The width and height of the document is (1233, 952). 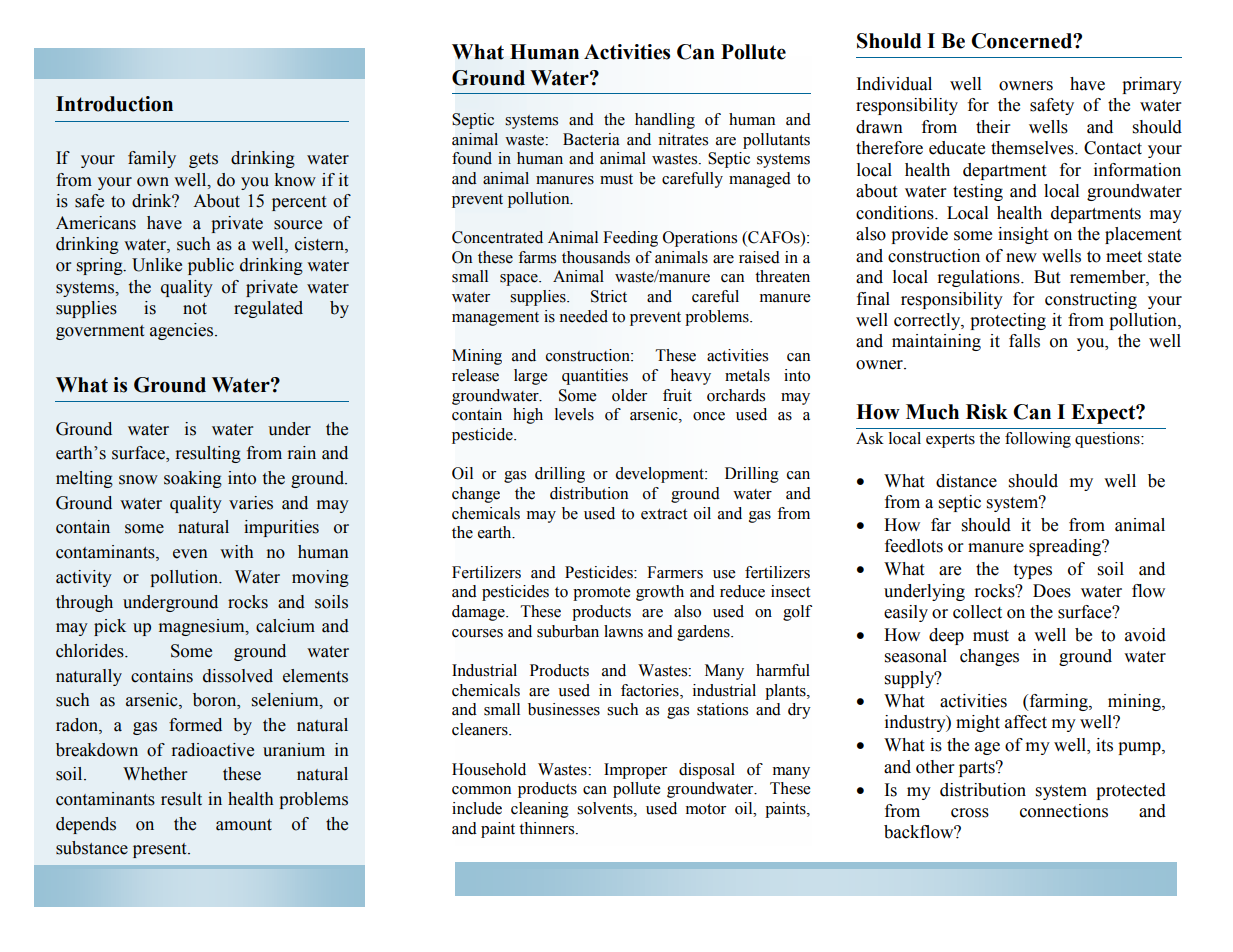 I want to click on handling, so click(x=665, y=121).
